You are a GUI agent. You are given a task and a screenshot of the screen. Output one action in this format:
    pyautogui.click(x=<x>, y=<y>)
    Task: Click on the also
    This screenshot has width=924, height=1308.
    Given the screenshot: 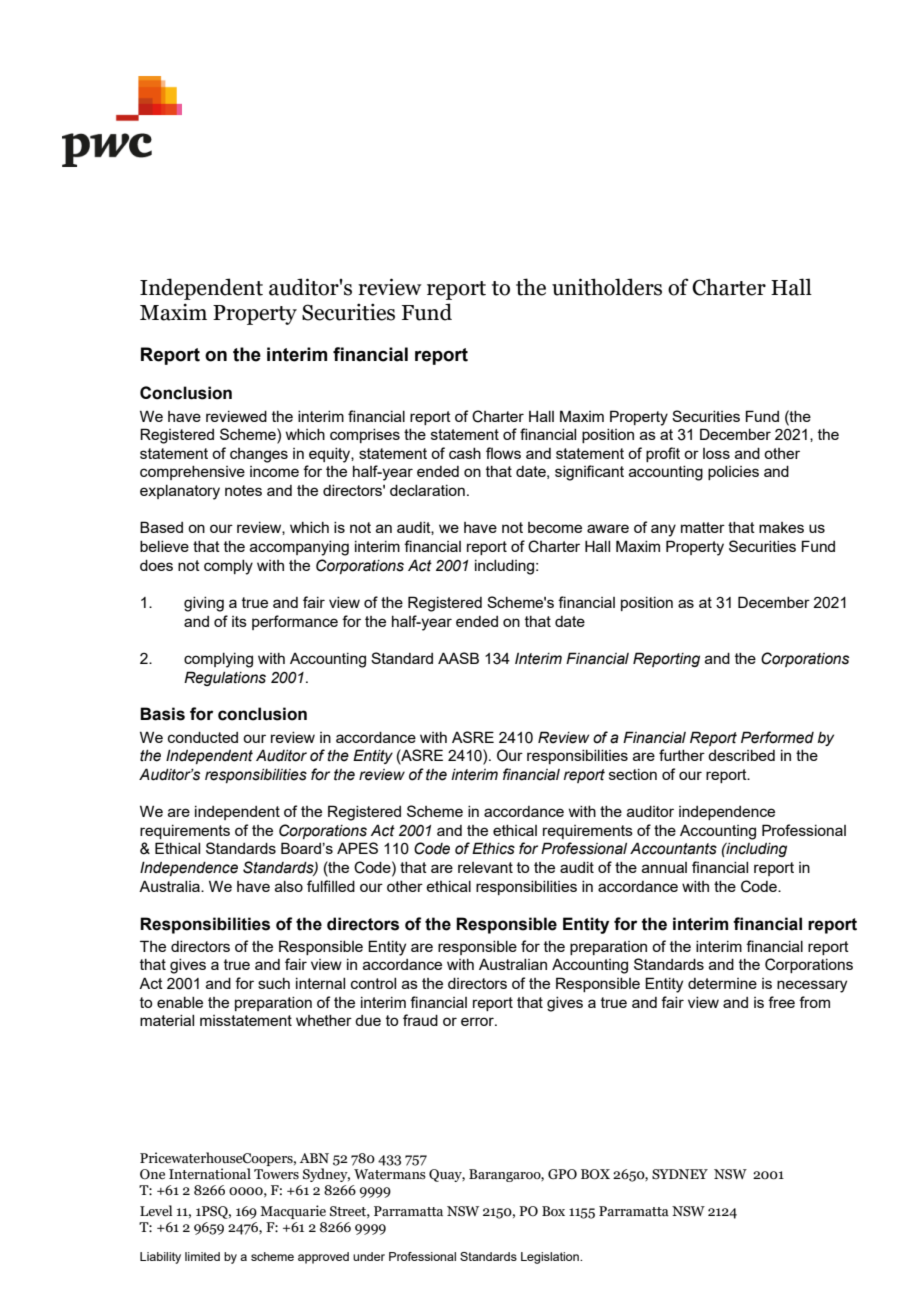 What is the action you would take?
    pyautogui.click(x=289, y=886)
